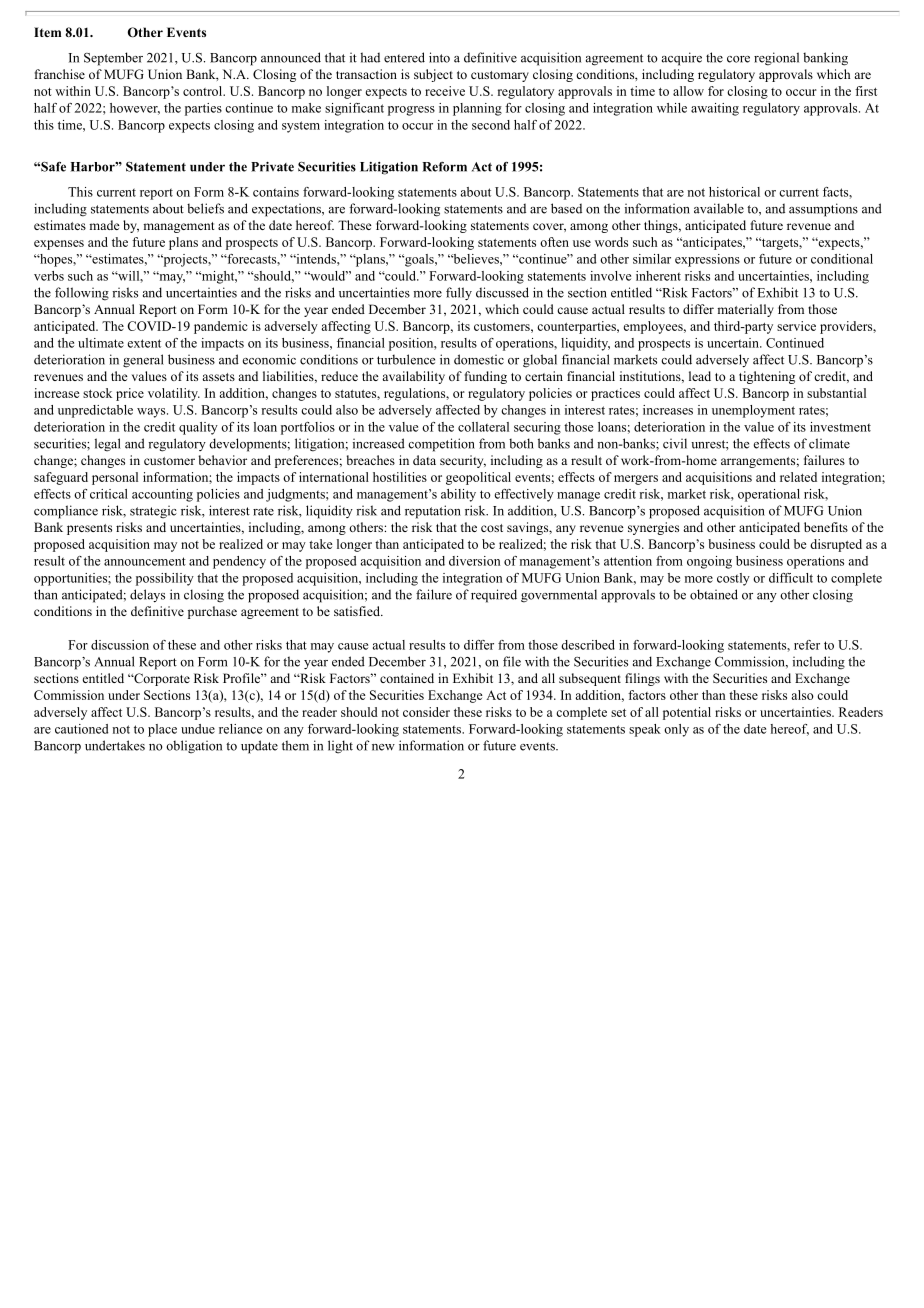 This image has height=1308, width=924. Describe the element at coordinates (776, 59) in the image. I see `regional` at that location.
